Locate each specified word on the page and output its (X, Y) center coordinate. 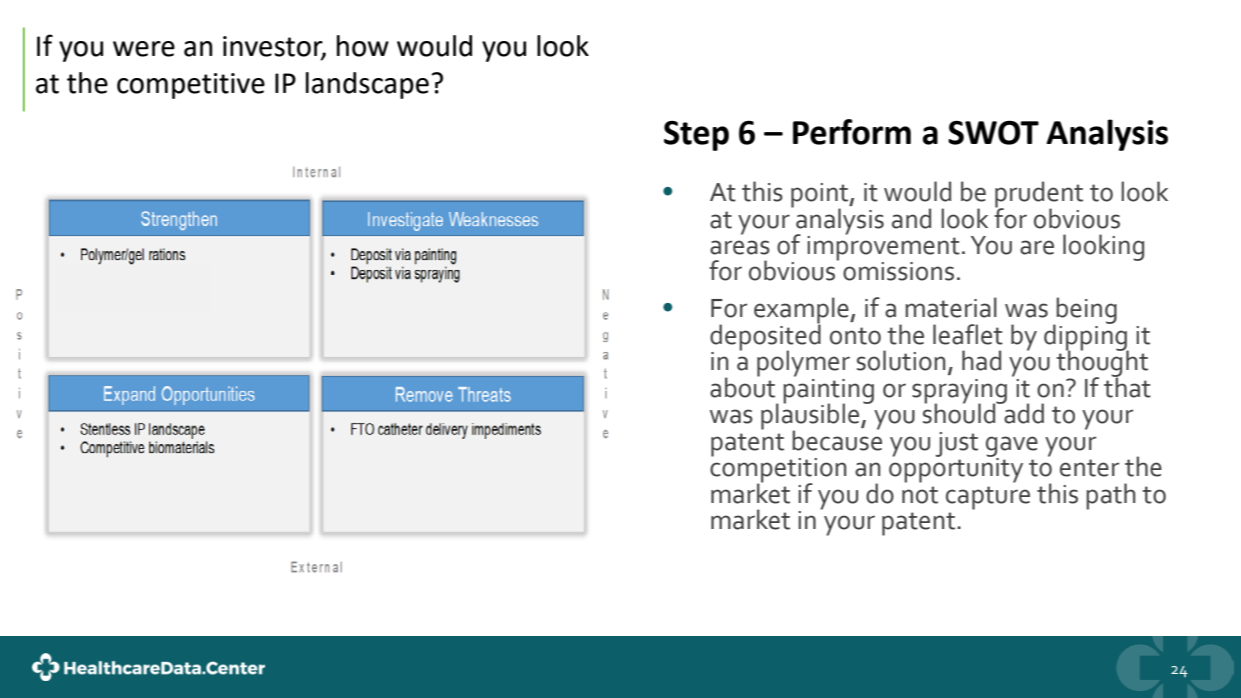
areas (740, 247)
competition (778, 470)
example (802, 311)
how (363, 46)
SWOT (993, 132)
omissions (898, 271)
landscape (367, 85)
